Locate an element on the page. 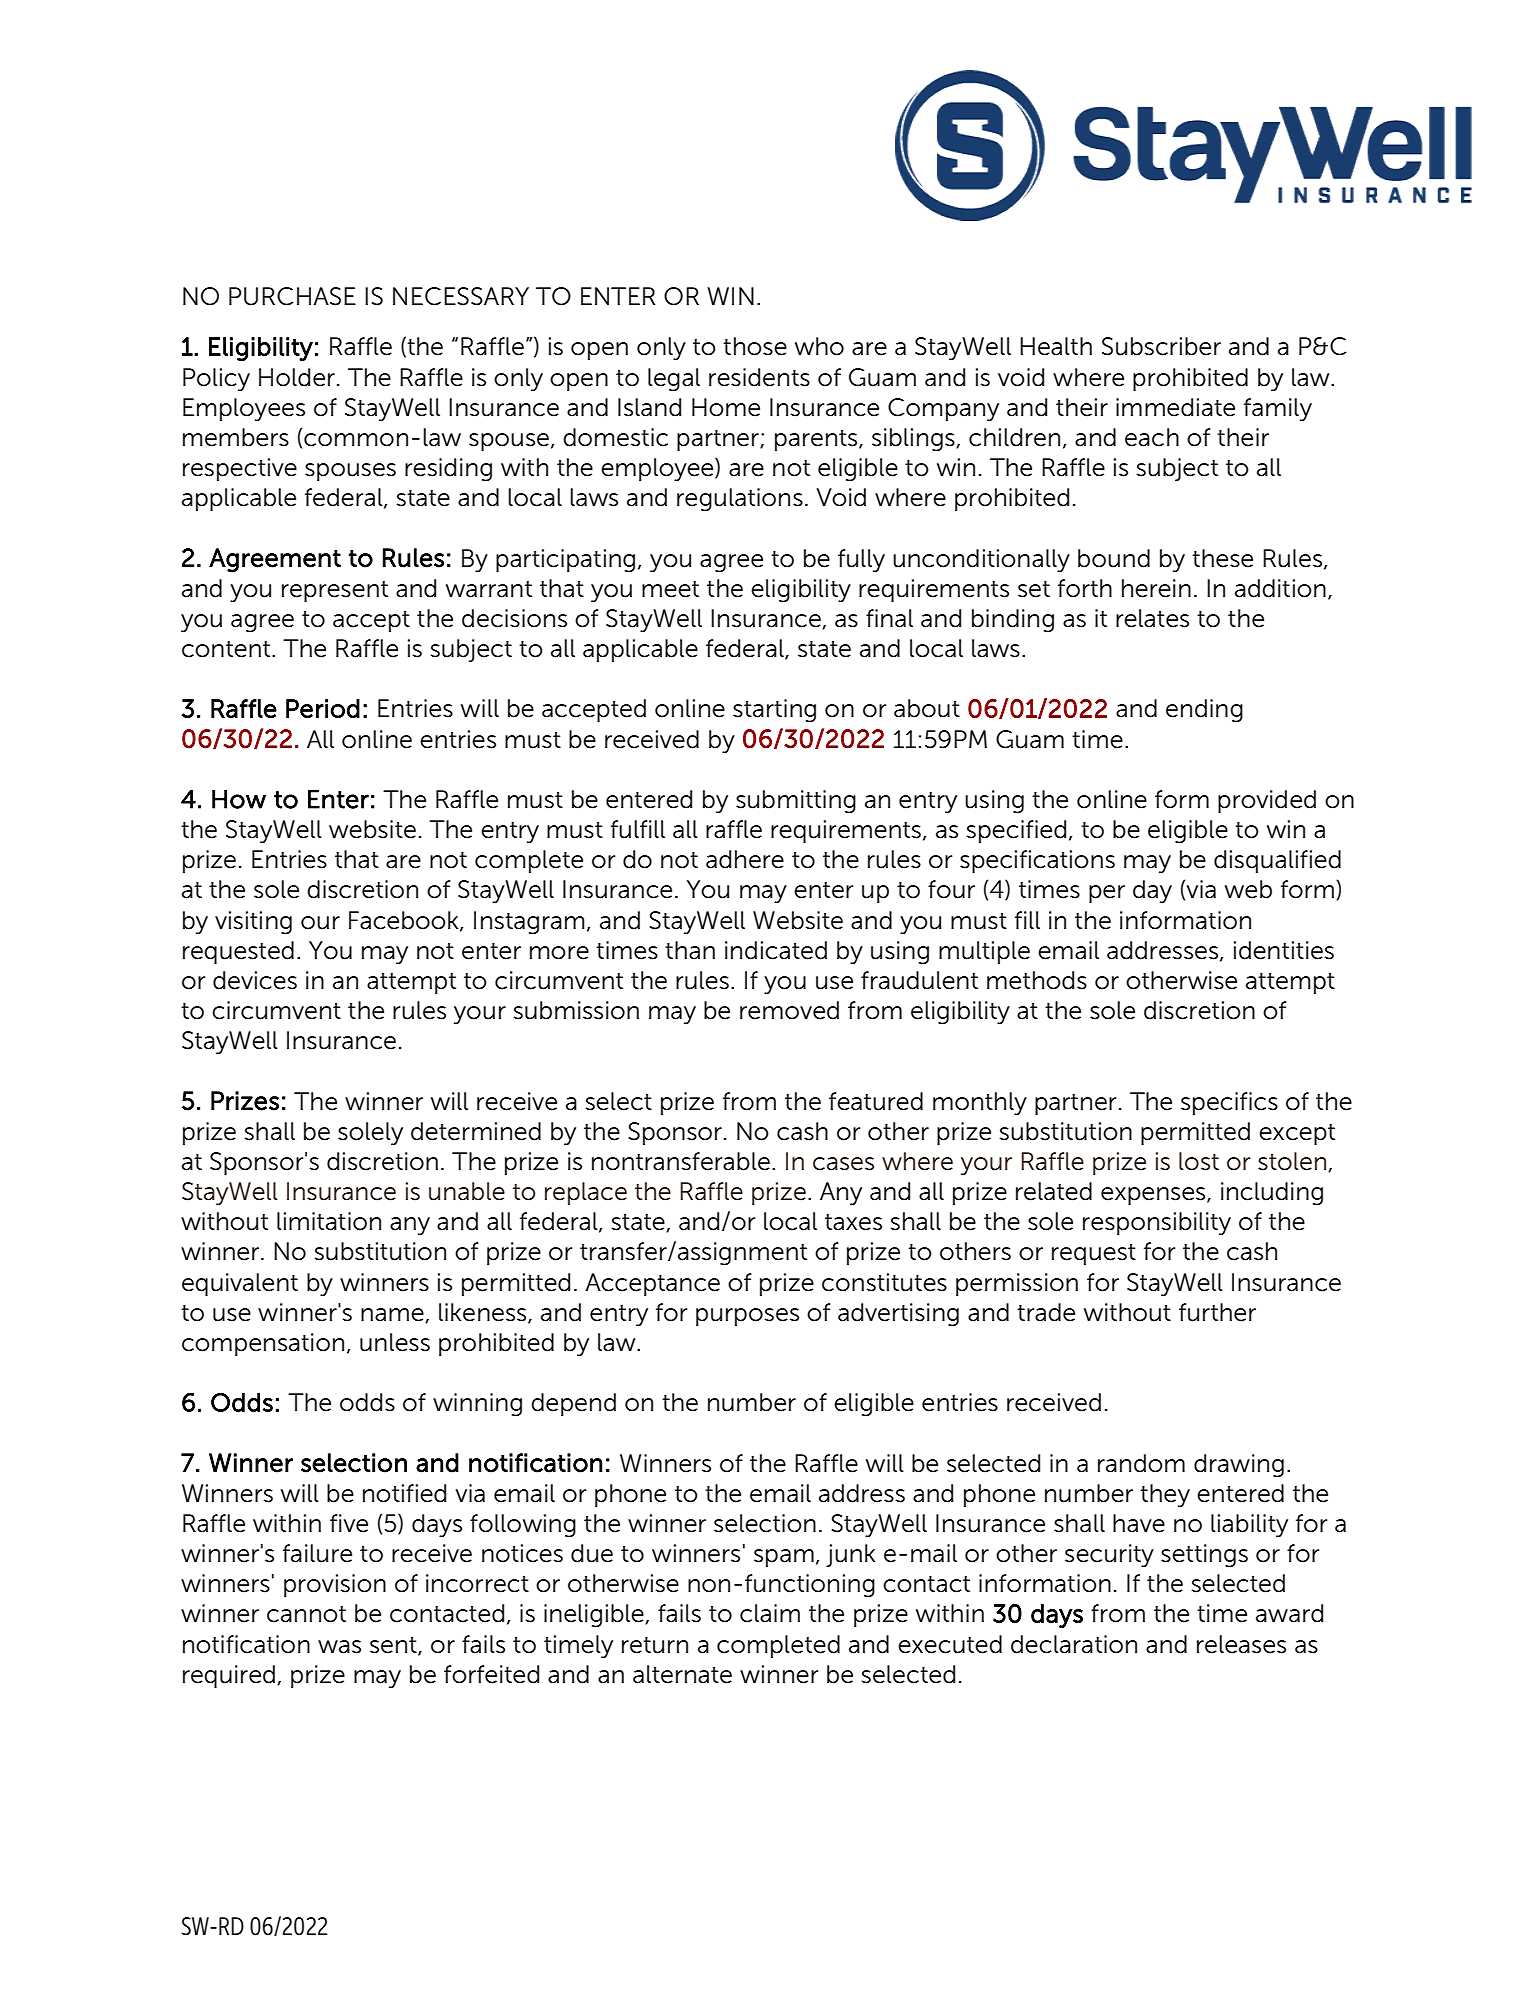 This document has height=1991, width=1539. those is located at coordinates (755, 346).
